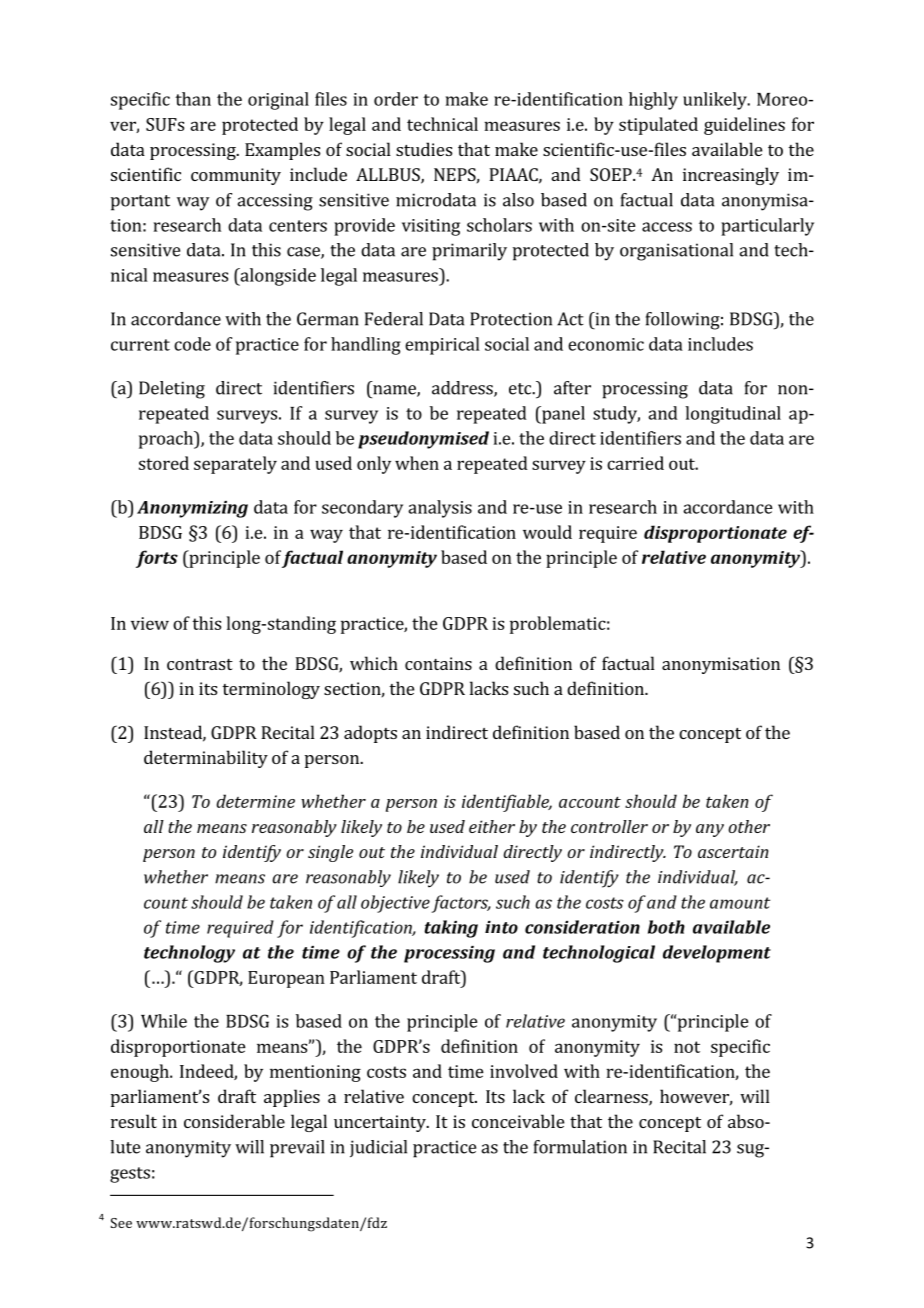  I want to click on judicial, so click(378, 1149).
